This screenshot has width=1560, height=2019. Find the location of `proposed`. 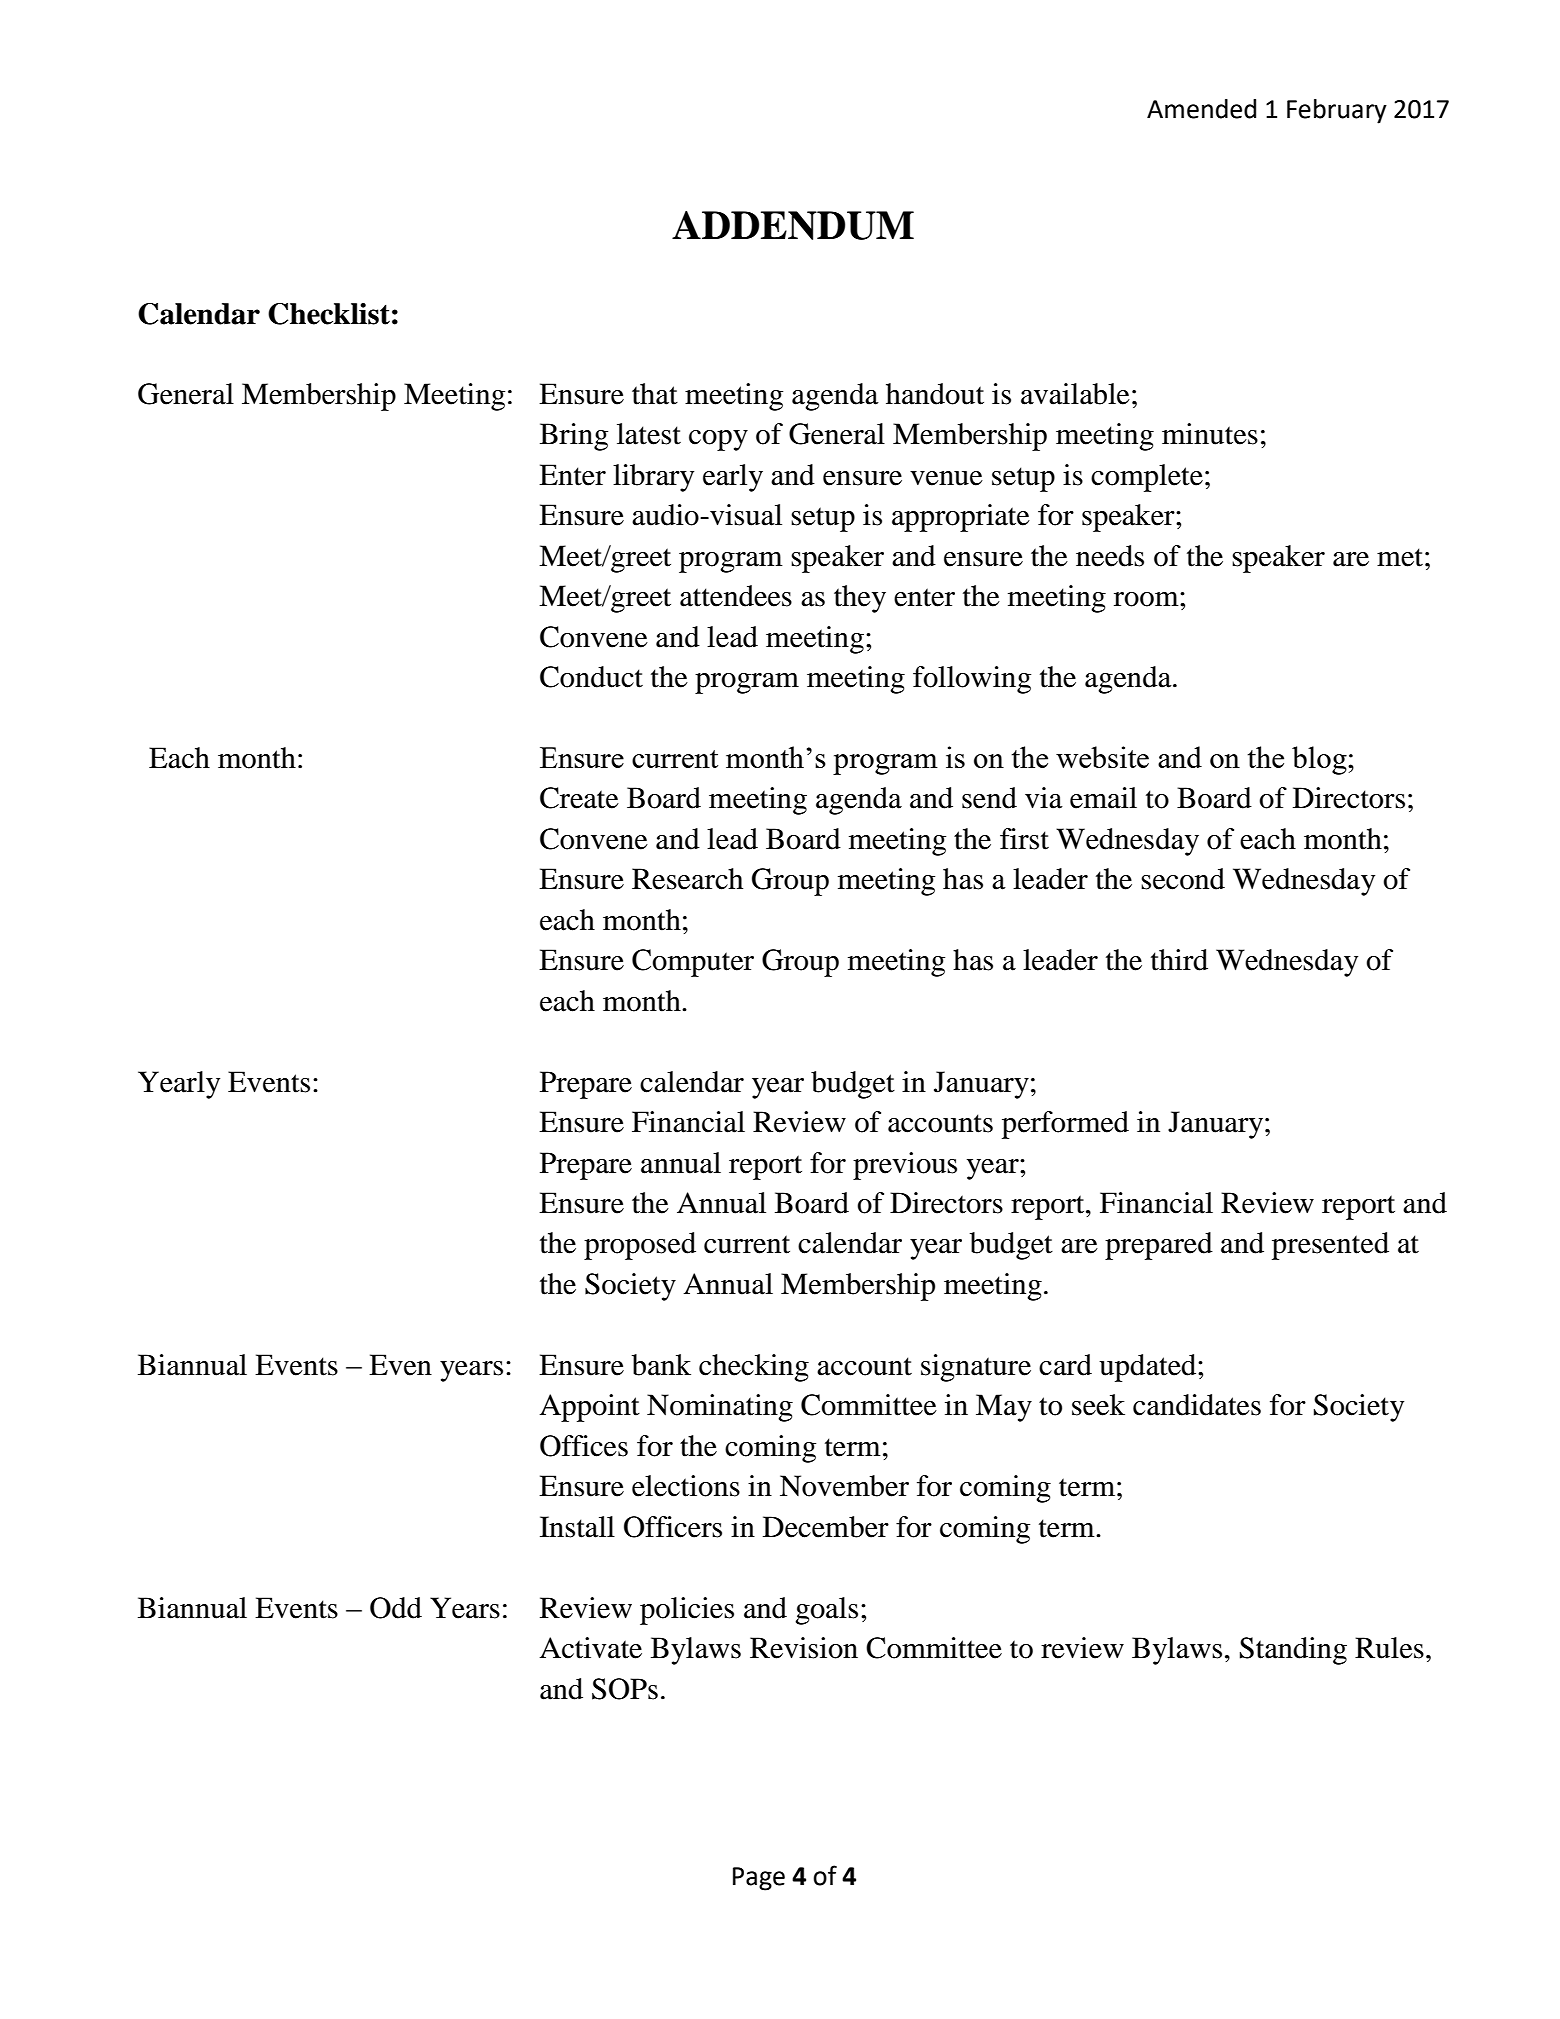

proposed is located at coordinates (640, 1246).
